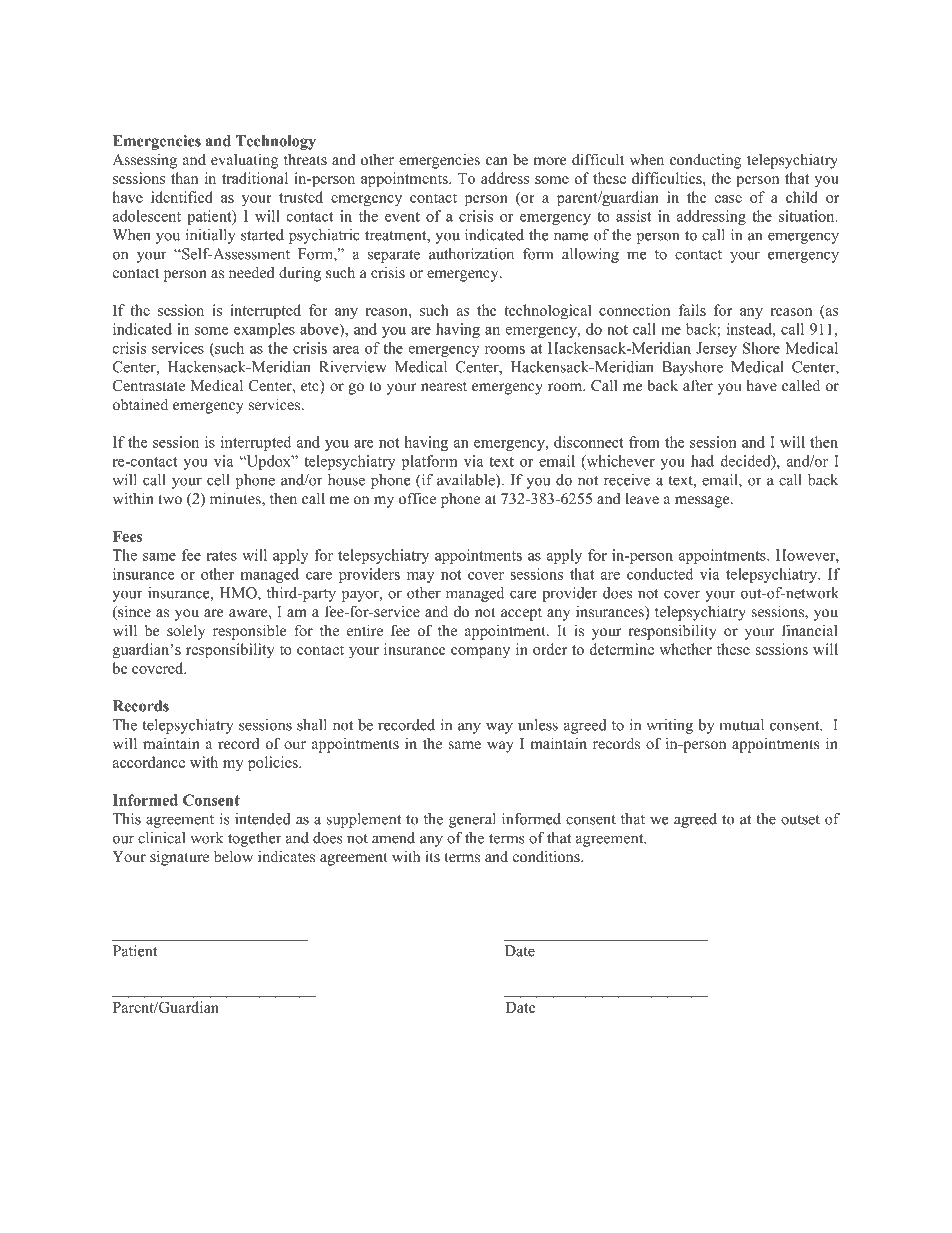 Image resolution: width=952 pixels, height=1233 pixels. Describe the element at coordinates (800, 820) in the screenshot. I see `outset` at that location.
